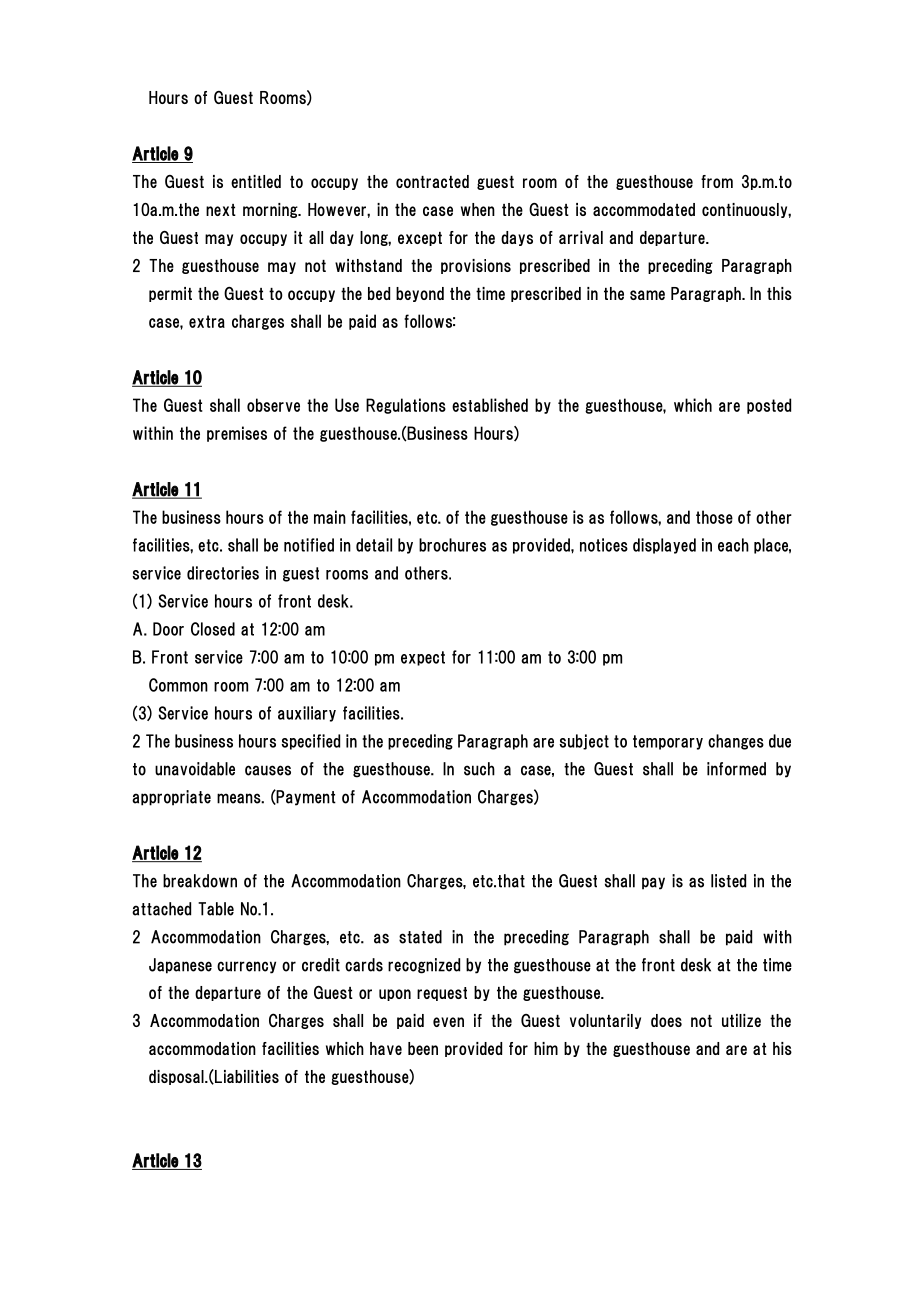  What do you see at coordinates (717, 181) in the screenshot?
I see `from` at bounding box center [717, 181].
